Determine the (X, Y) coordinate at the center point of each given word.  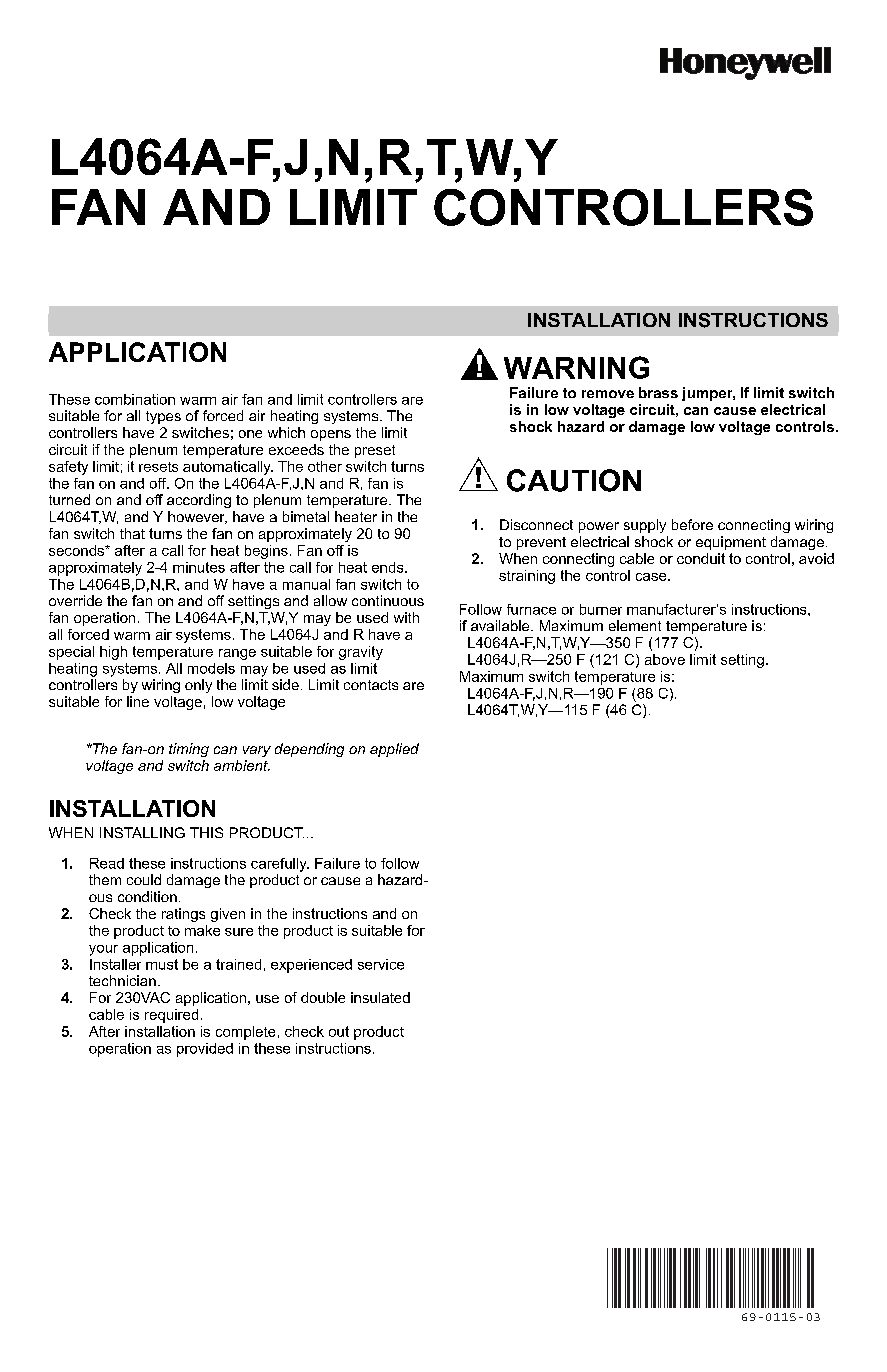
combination (135, 399)
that (132, 533)
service (381, 964)
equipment (731, 543)
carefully (280, 865)
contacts (371, 685)
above (665, 659)
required (171, 1016)
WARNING (576, 367)
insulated (380, 997)
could (144, 879)
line (138, 701)
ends (389, 567)
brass (658, 392)
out (339, 1031)
